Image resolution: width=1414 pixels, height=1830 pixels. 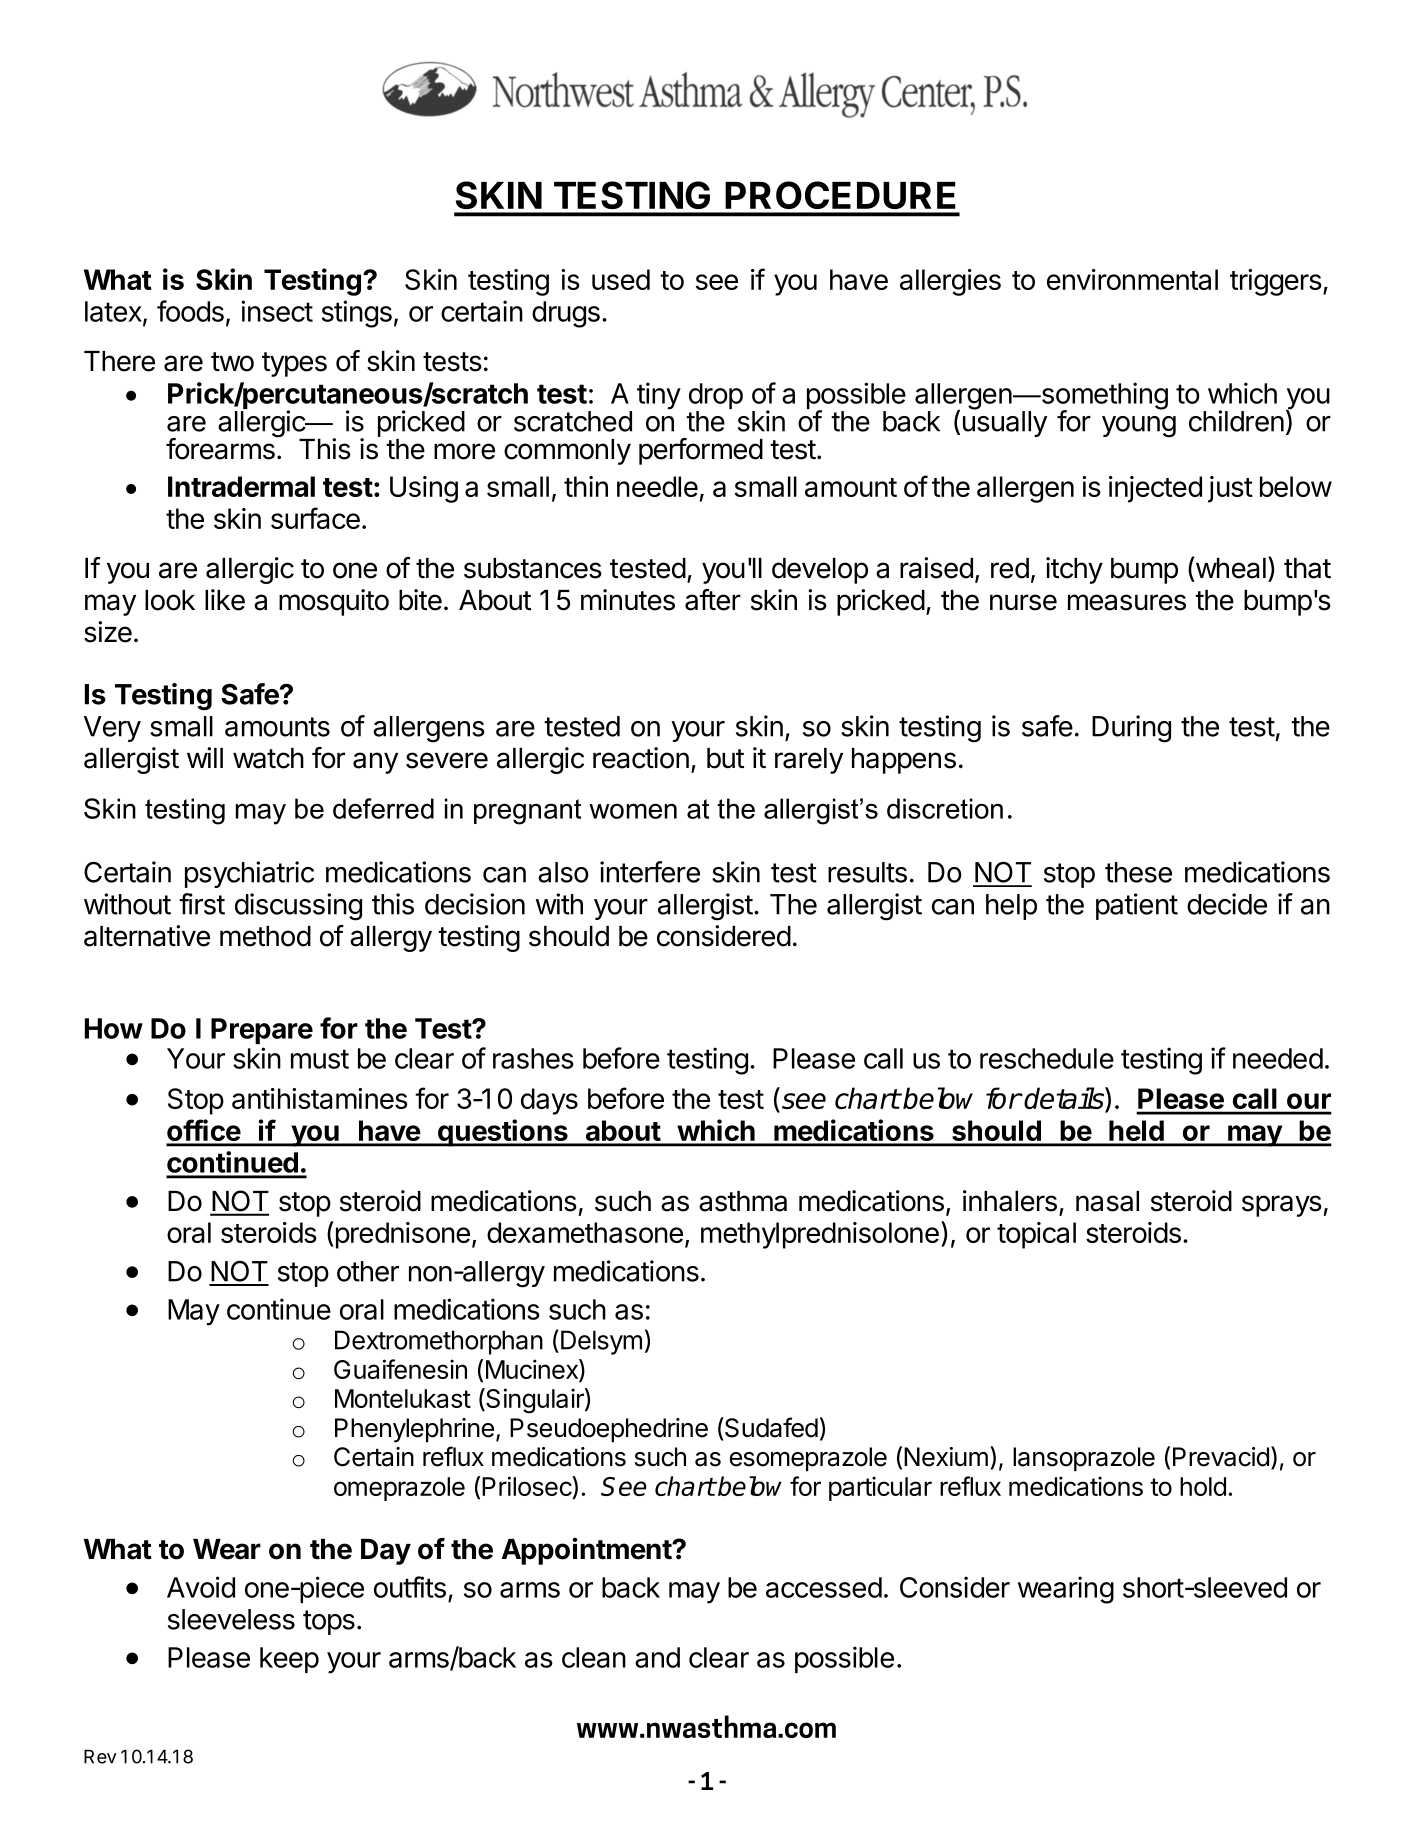 What do you see at coordinates (190, 311) in the image?
I see `foods` at bounding box center [190, 311].
